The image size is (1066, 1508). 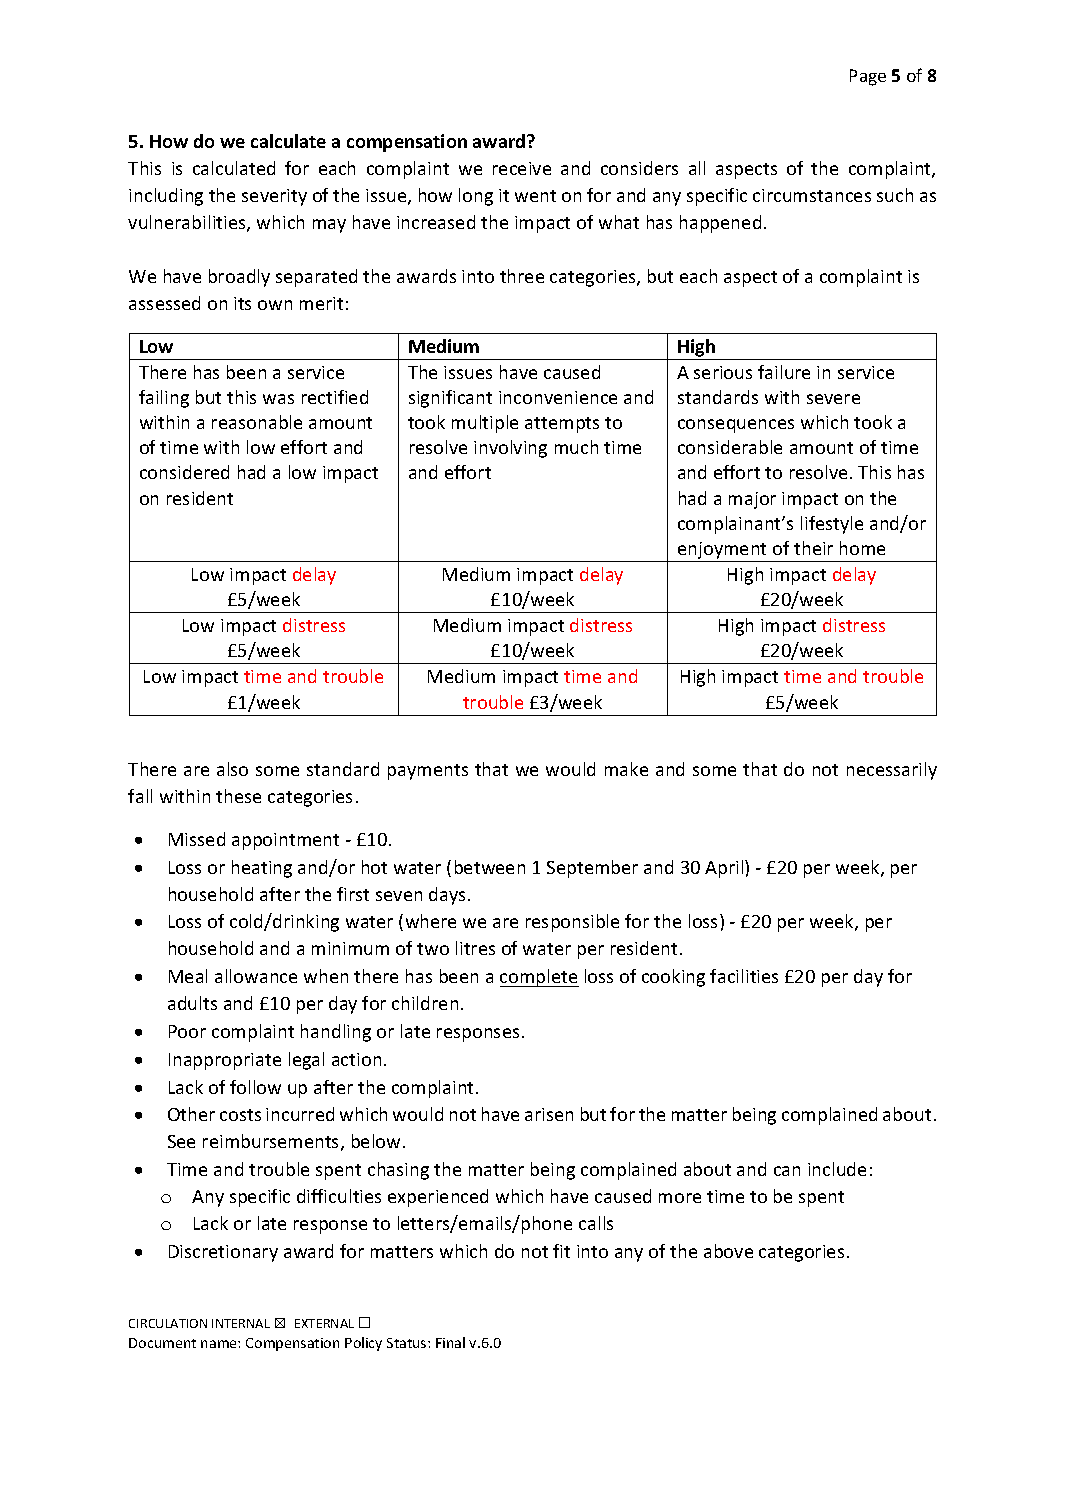 What do you see at coordinates (428, 772) in the screenshot?
I see `payments` at bounding box center [428, 772].
